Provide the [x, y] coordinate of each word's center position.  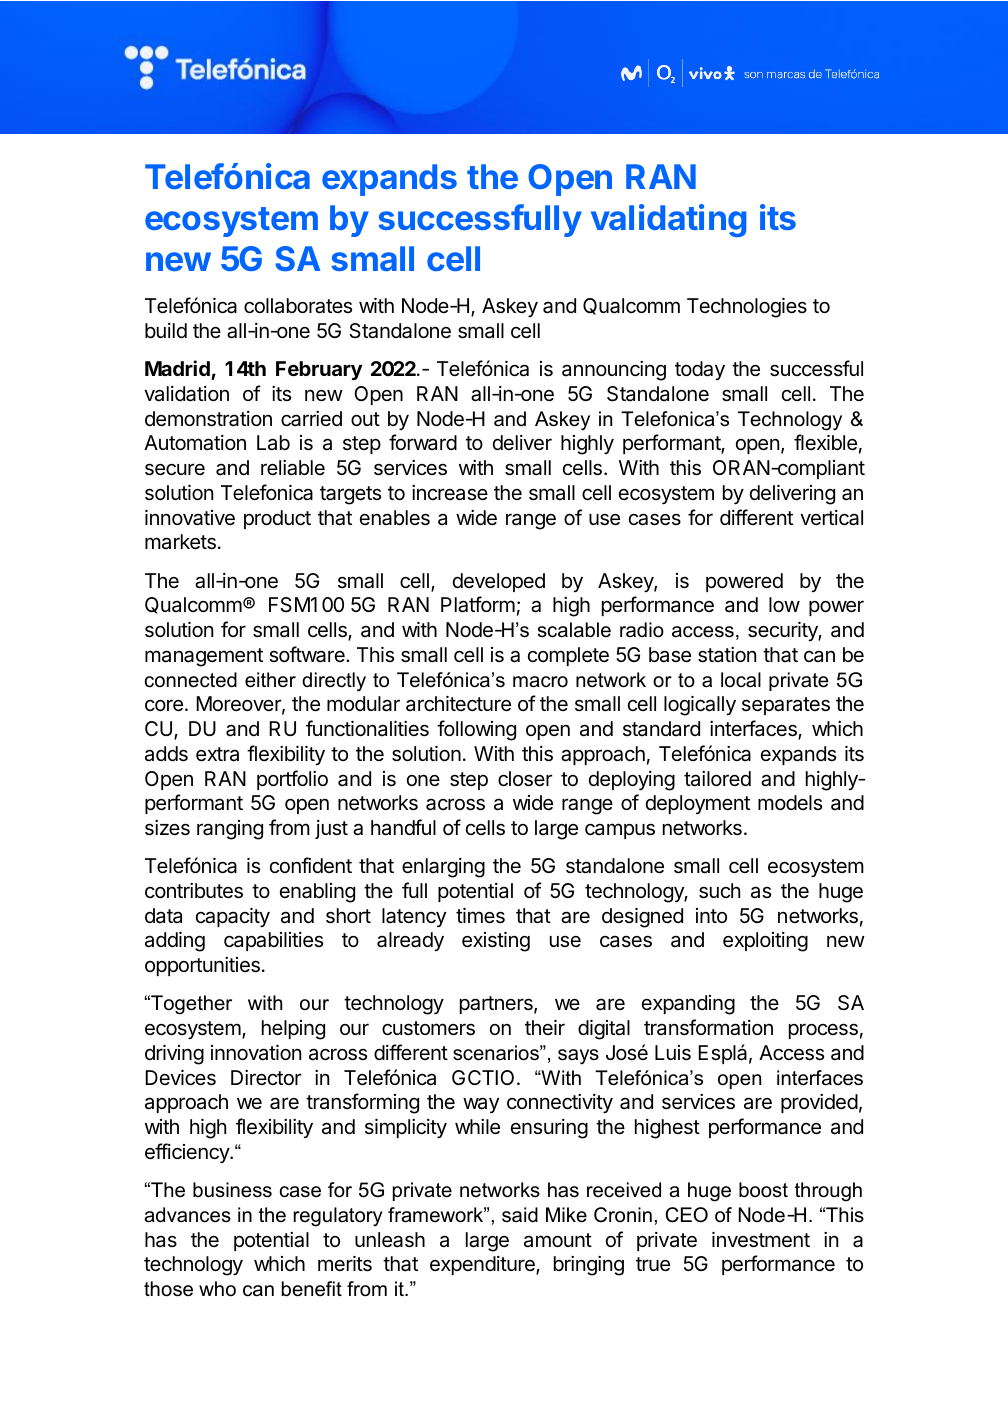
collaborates [298, 306]
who [217, 1289]
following [476, 730]
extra [217, 754]
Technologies [747, 308]
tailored [717, 779]
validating [668, 220]
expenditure [483, 1265]
